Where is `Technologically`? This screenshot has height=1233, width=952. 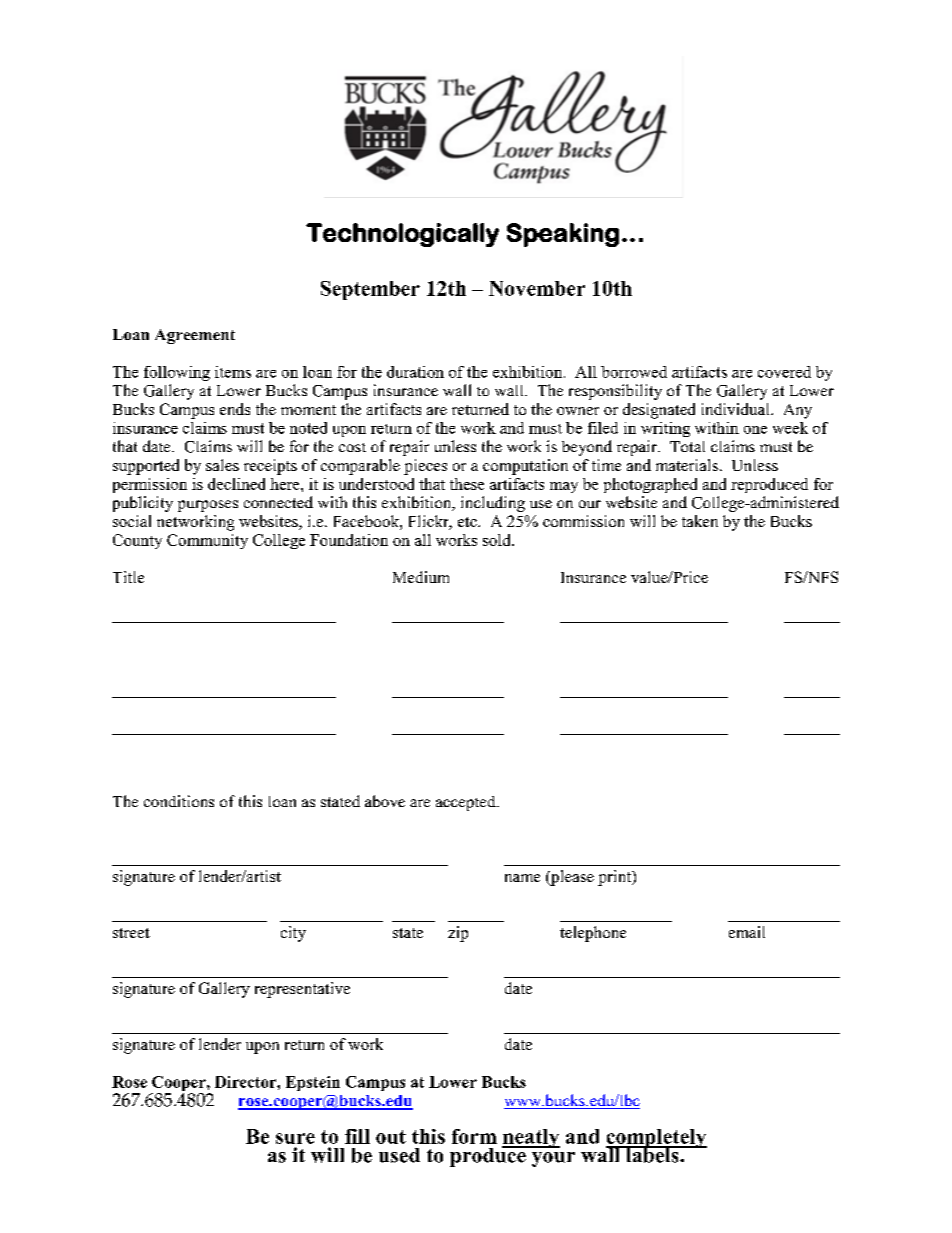 Technologically is located at coordinates (402, 235).
